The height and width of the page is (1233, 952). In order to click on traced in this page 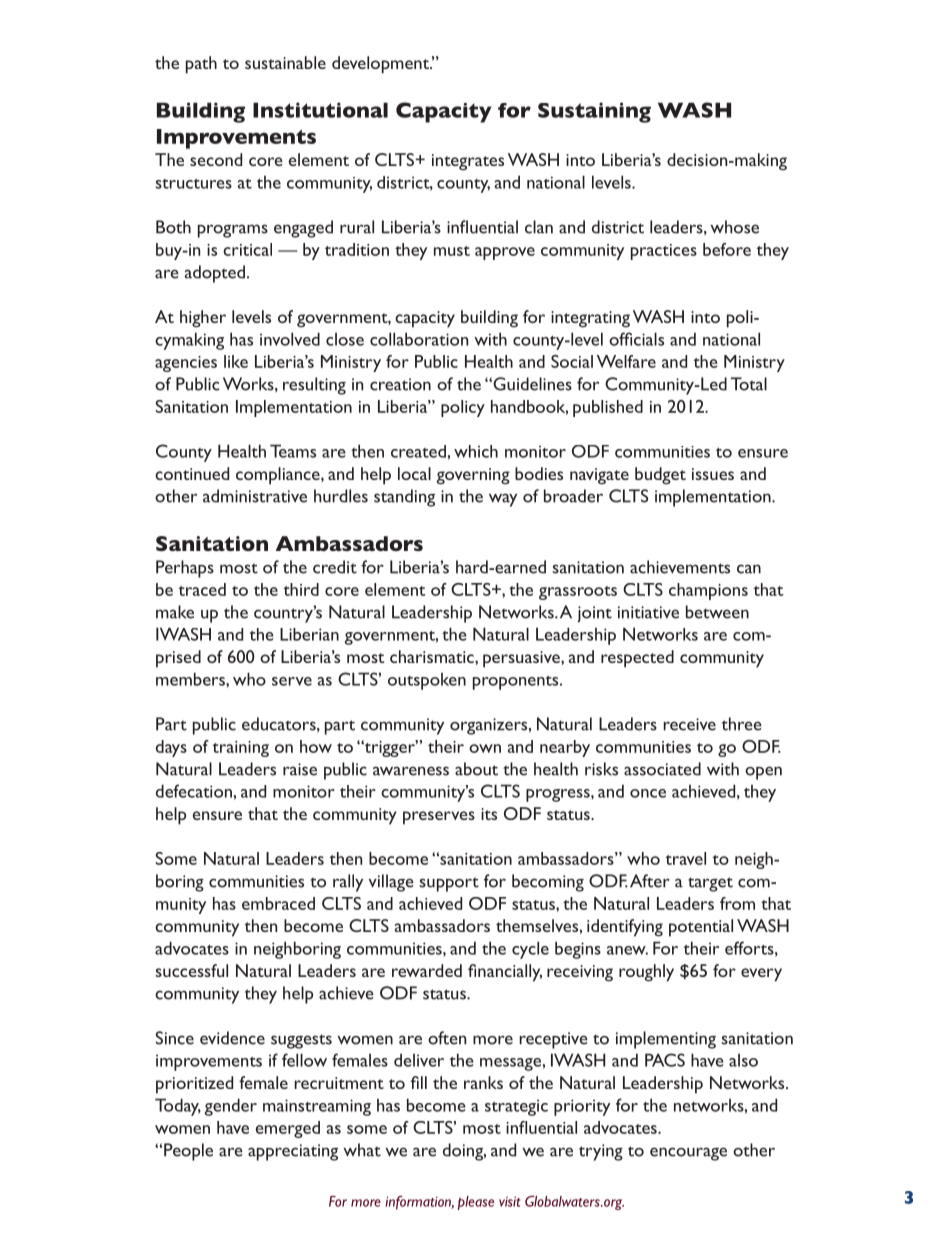, I will do `click(202, 589)`.
